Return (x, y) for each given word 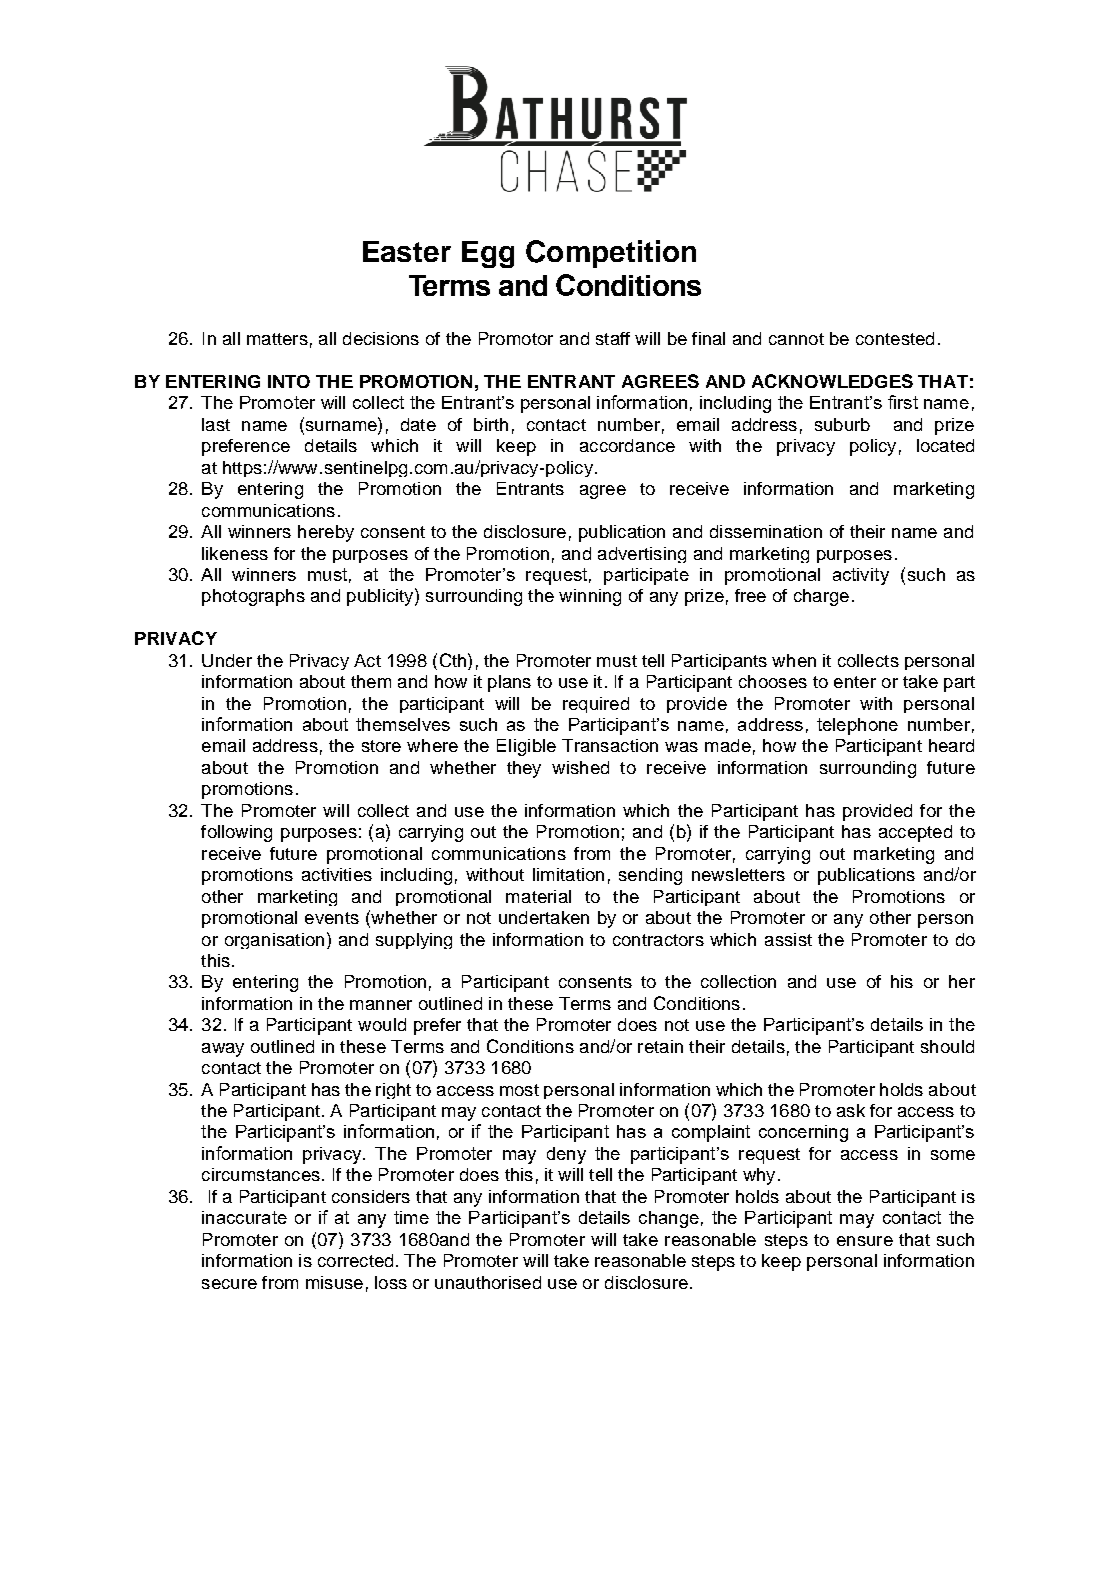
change (669, 1219)
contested (895, 338)
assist (788, 939)
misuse (334, 1282)
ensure (865, 1241)
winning (590, 597)
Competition (611, 254)
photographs (253, 597)
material (538, 896)
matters (277, 339)
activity (861, 576)
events (332, 918)
